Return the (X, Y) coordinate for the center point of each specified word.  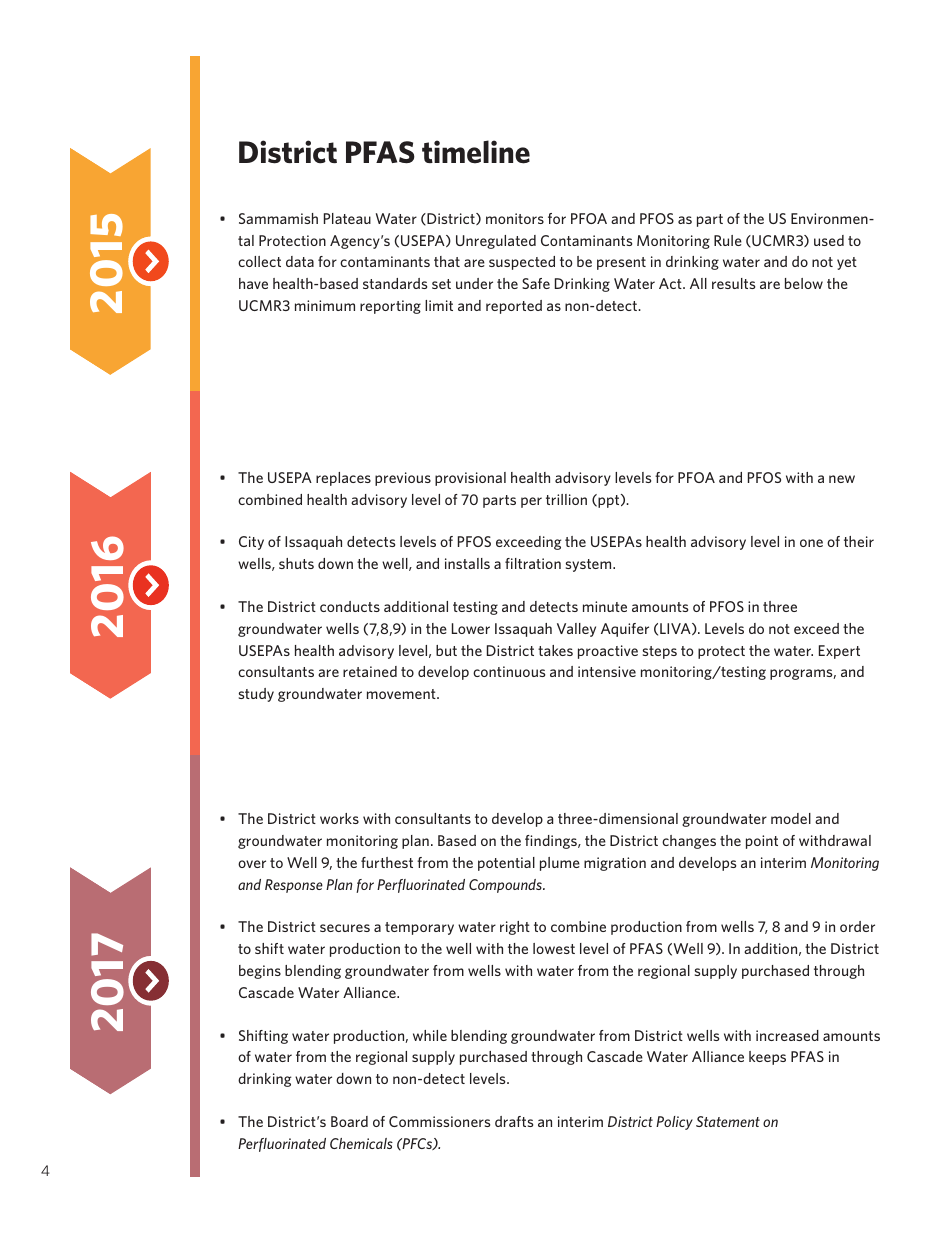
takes (555, 650)
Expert (839, 652)
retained (370, 671)
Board (349, 1121)
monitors (515, 218)
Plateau (347, 218)
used (829, 240)
